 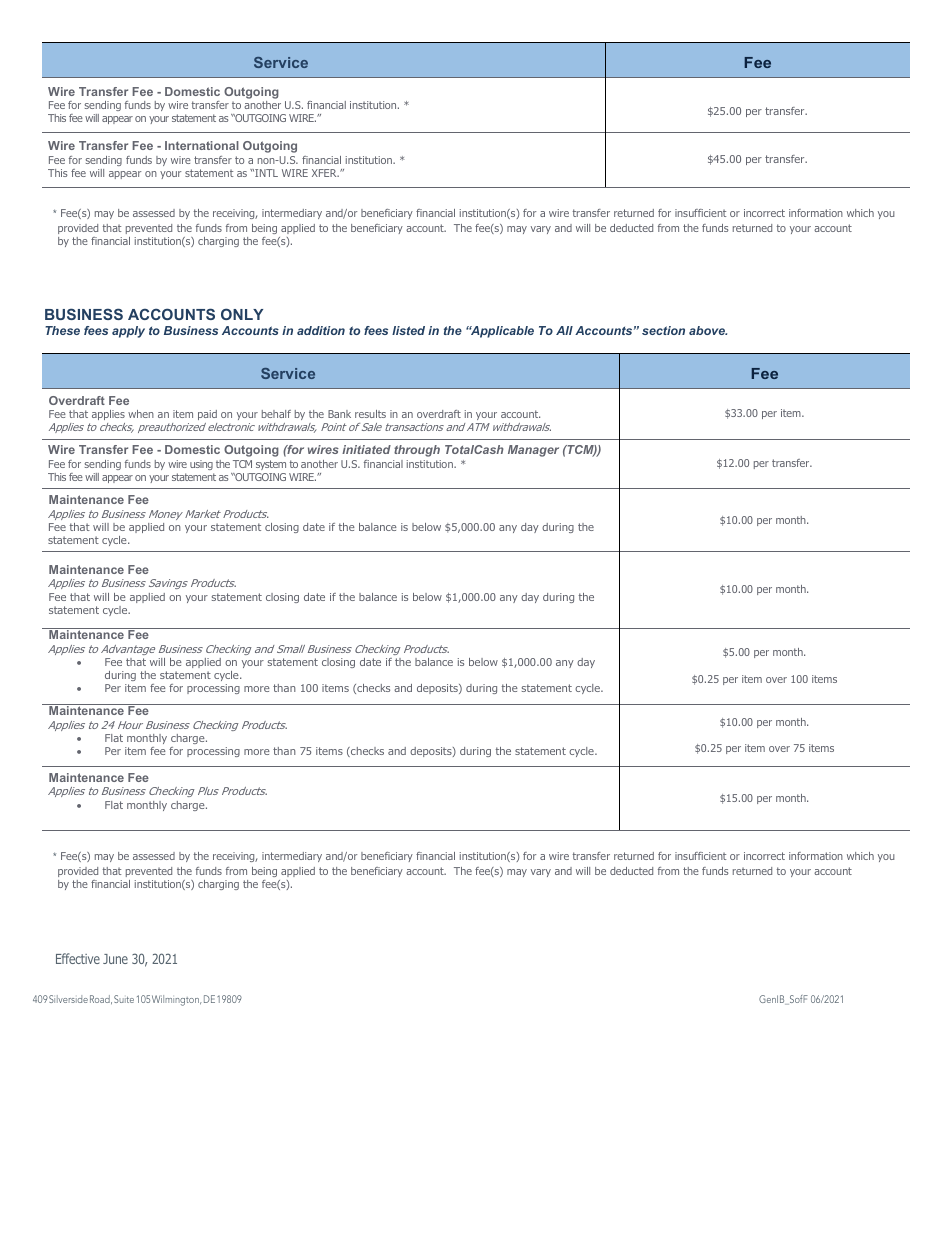 What do you see at coordinates (202, 145) in the page?
I see `International` at bounding box center [202, 145].
